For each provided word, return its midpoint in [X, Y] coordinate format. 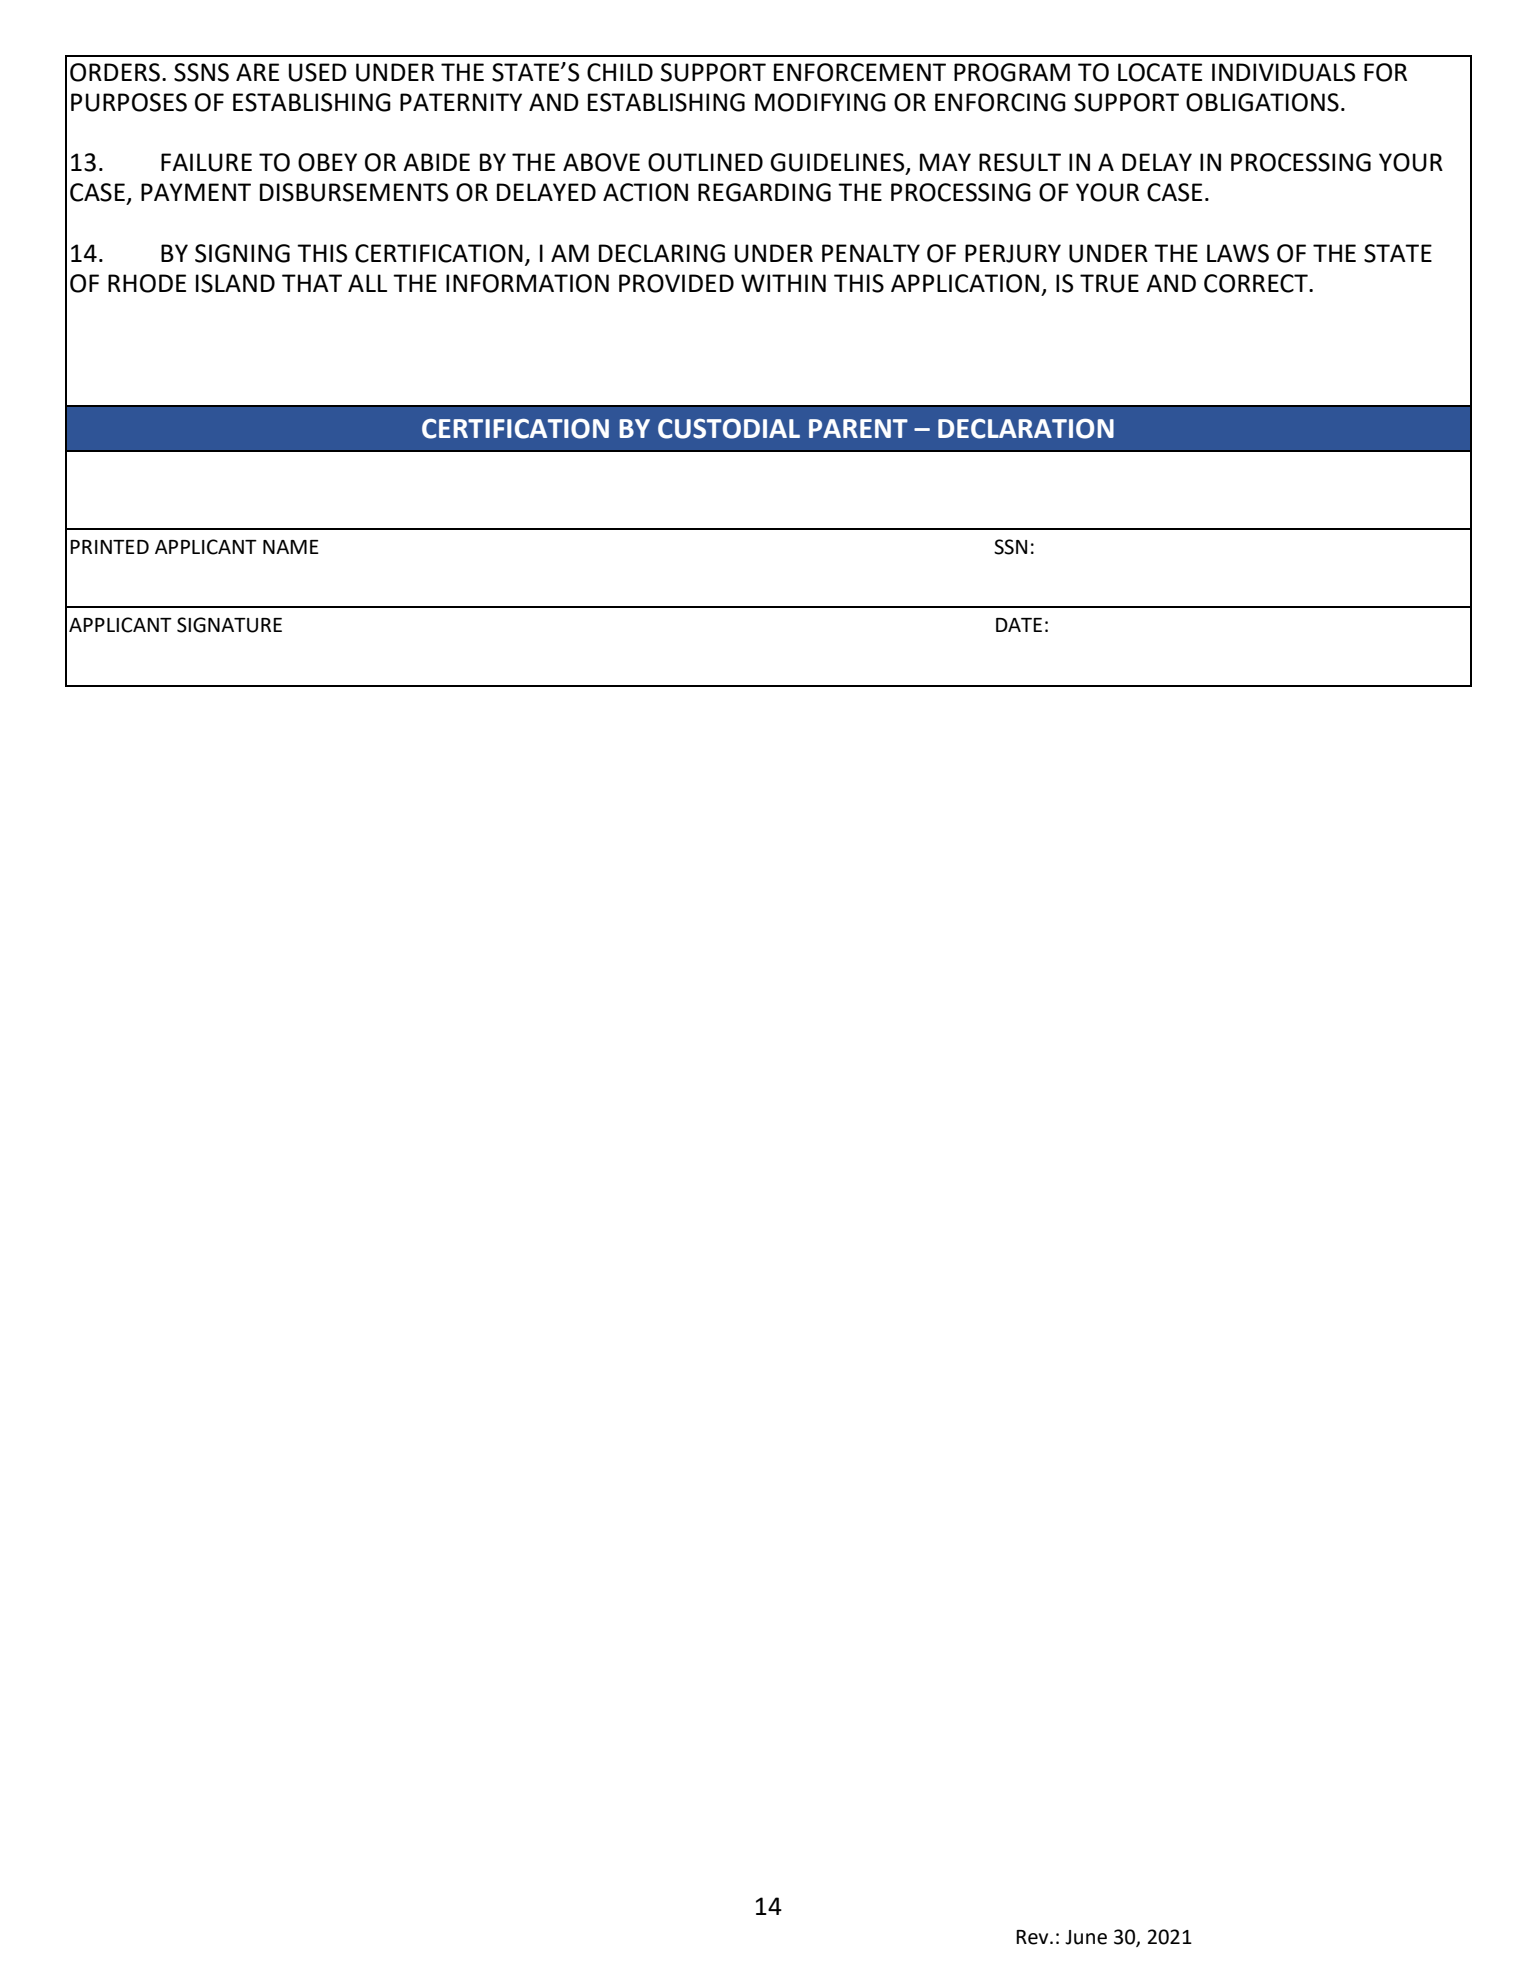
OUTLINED [705, 162]
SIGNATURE [229, 625]
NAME [291, 547]
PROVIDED [676, 283]
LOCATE [1160, 72]
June [1086, 1937]
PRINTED [109, 547]
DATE [1019, 625]
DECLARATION [1026, 428]
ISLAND [235, 283]
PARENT [858, 428]
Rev [1033, 1937]
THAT [312, 283]
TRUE [1109, 283]
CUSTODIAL [729, 428]
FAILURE [206, 162]
